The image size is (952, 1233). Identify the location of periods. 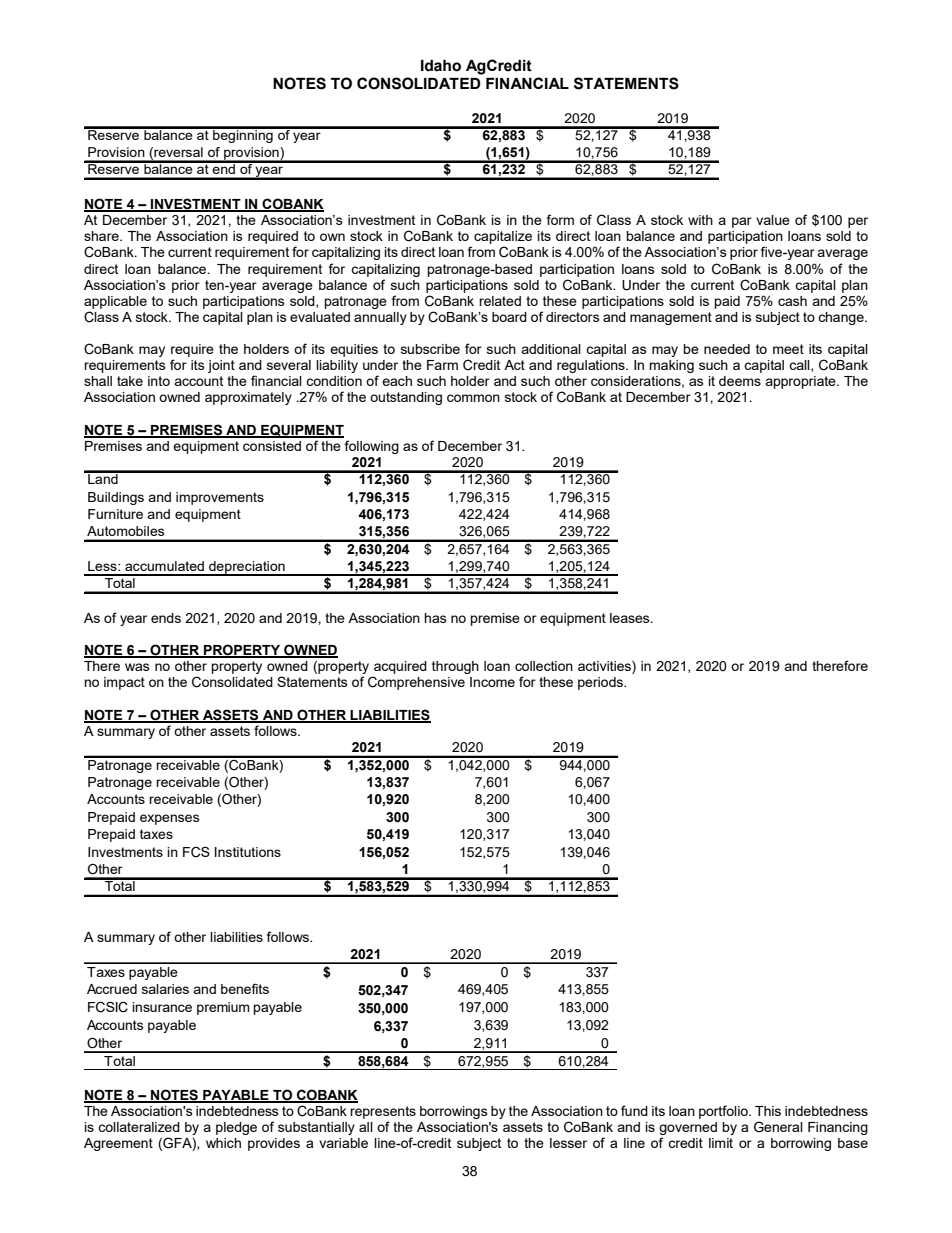
(601, 683).
